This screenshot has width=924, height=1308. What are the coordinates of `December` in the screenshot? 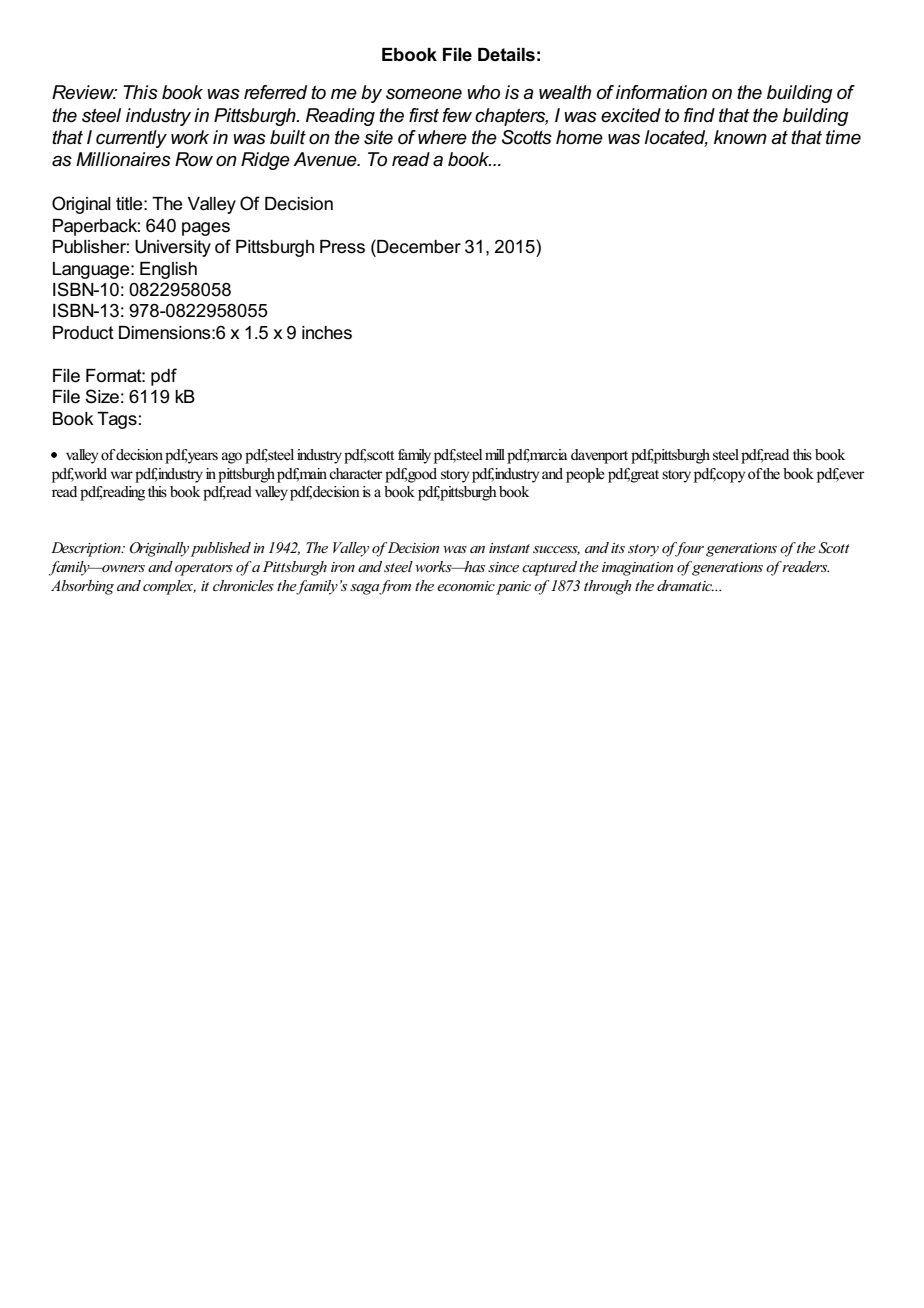 It's located at (418, 246).
